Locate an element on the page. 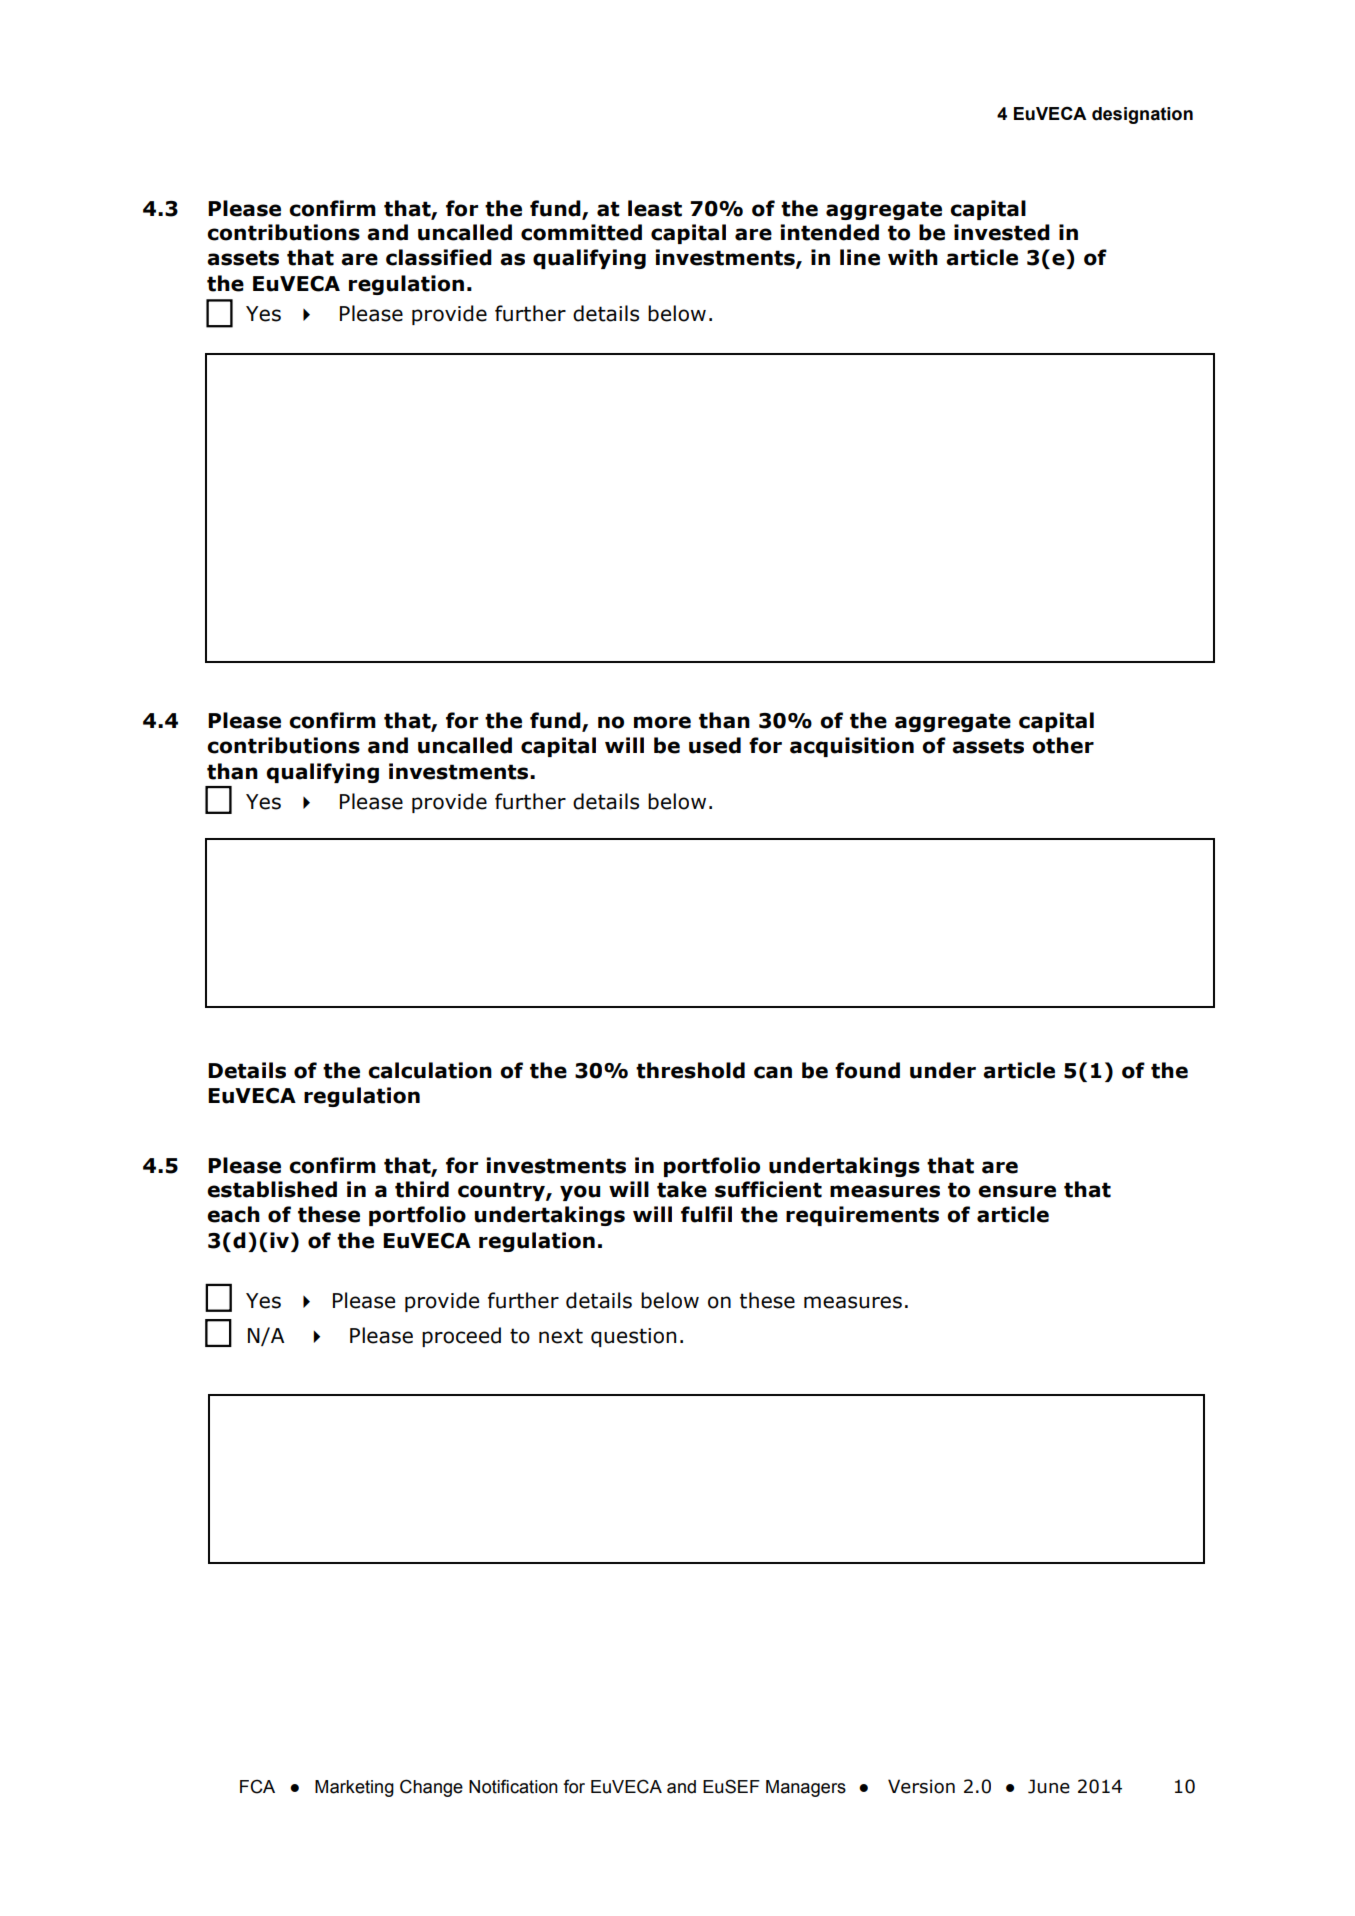  Managers is located at coordinates (806, 1788).
